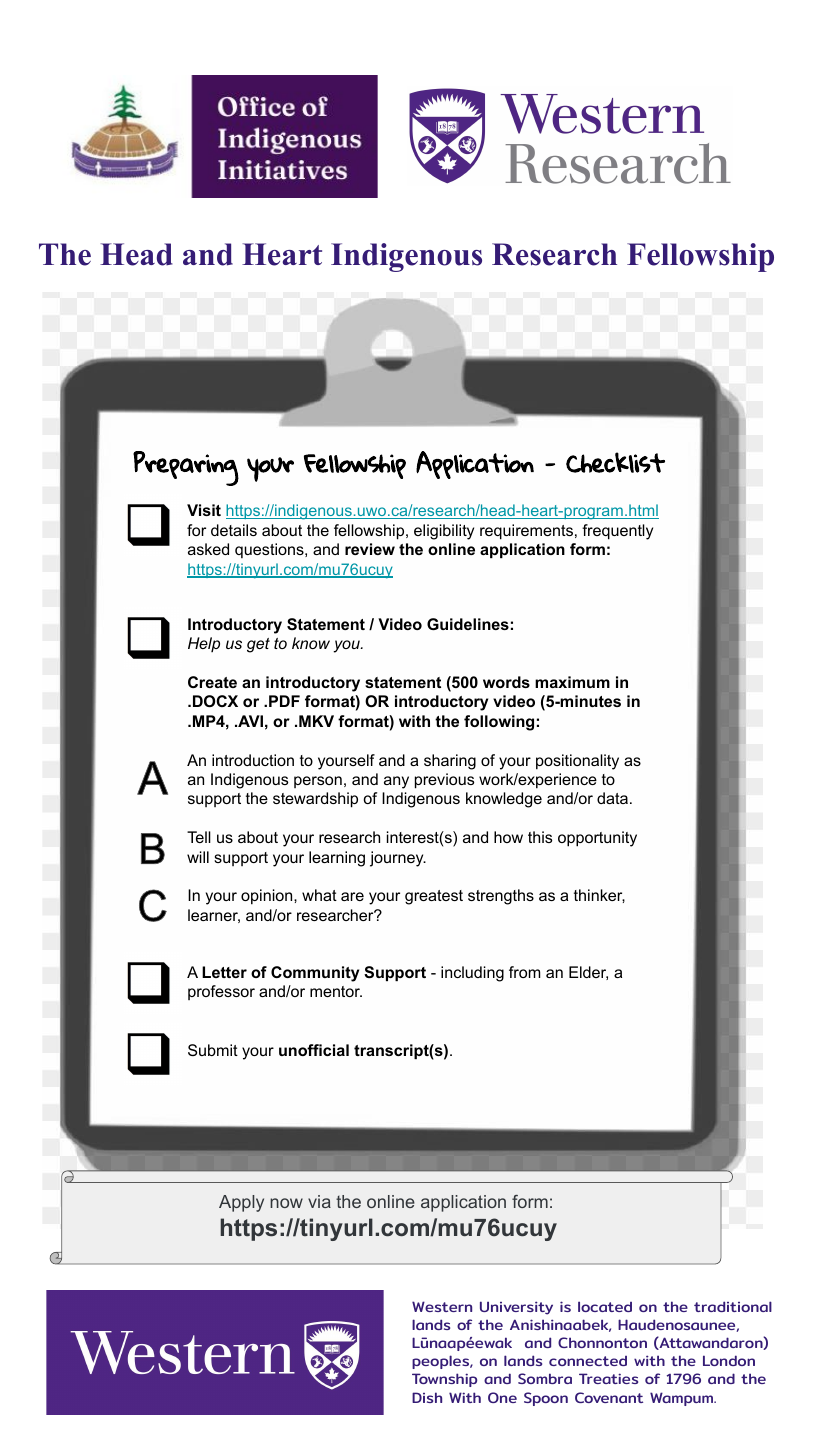 The height and width of the screenshot is (1456, 819). Describe the element at coordinates (434, 897) in the screenshot. I see `greatest` at that location.
